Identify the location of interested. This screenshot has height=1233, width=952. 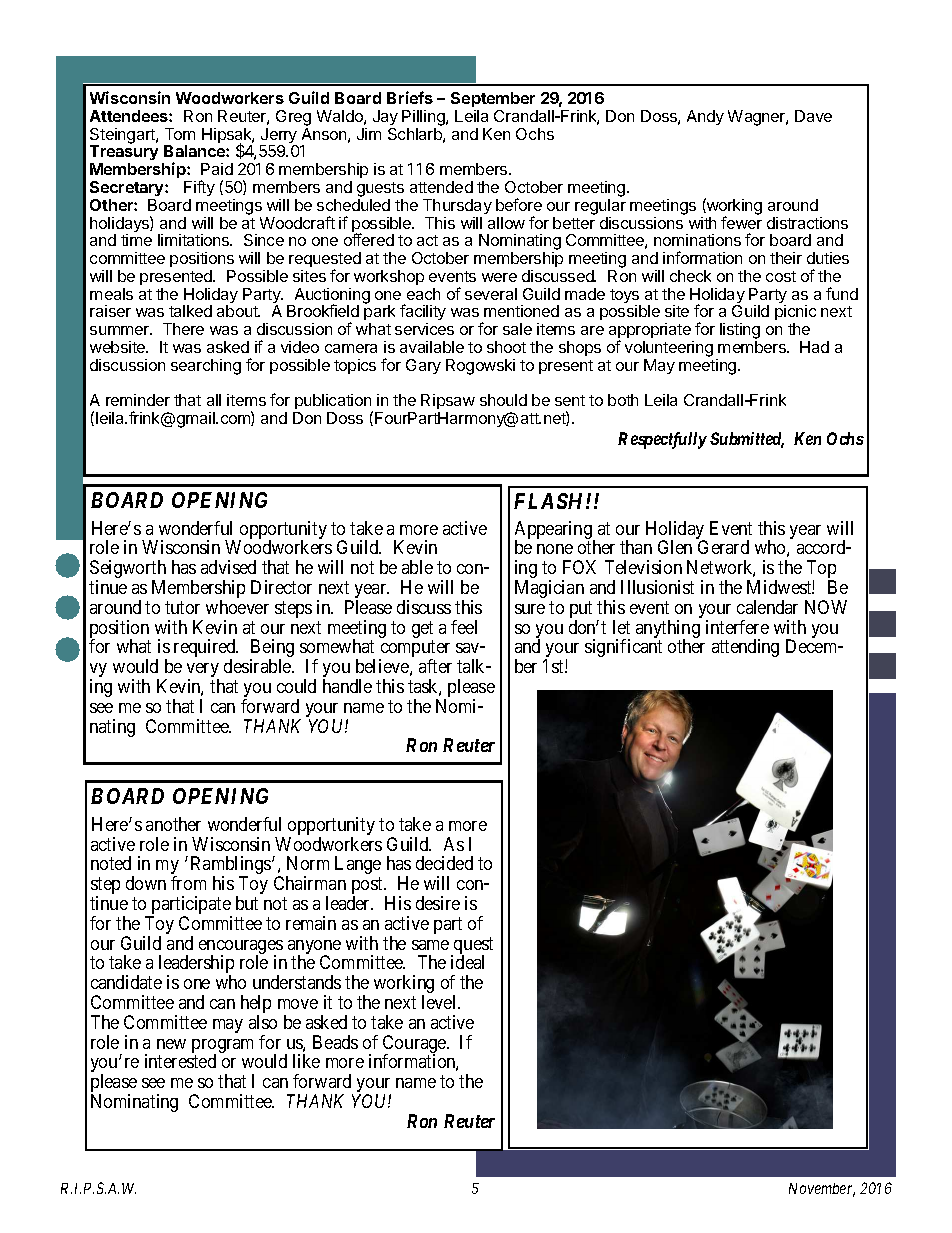
(180, 1061).
